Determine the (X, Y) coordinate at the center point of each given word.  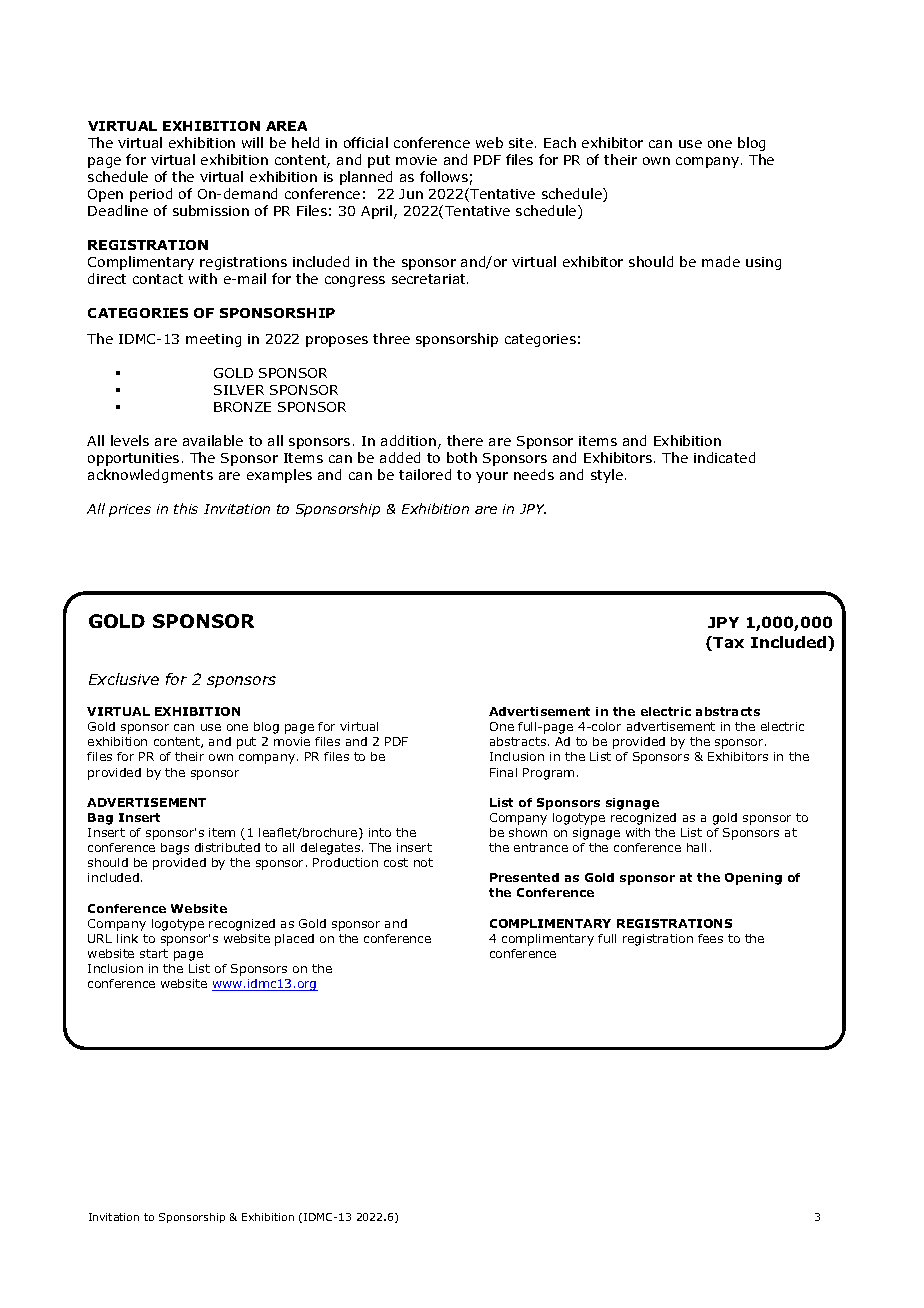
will (252, 142)
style (607, 476)
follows (444, 176)
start (154, 953)
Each (560, 142)
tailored (425, 474)
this (186, 508)
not (423, 862)
